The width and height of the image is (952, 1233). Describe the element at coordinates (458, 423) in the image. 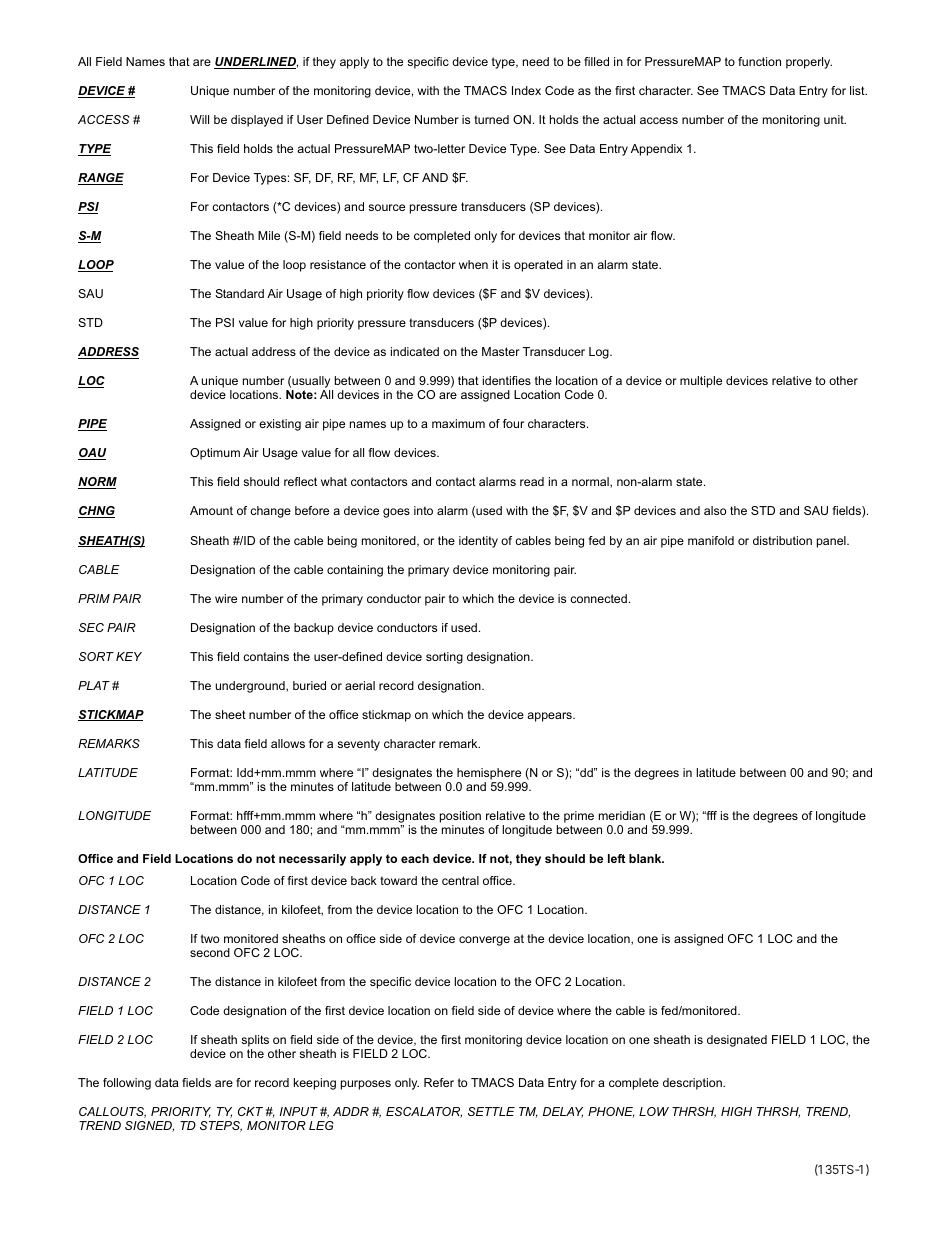

I see `maximum` at that location.
